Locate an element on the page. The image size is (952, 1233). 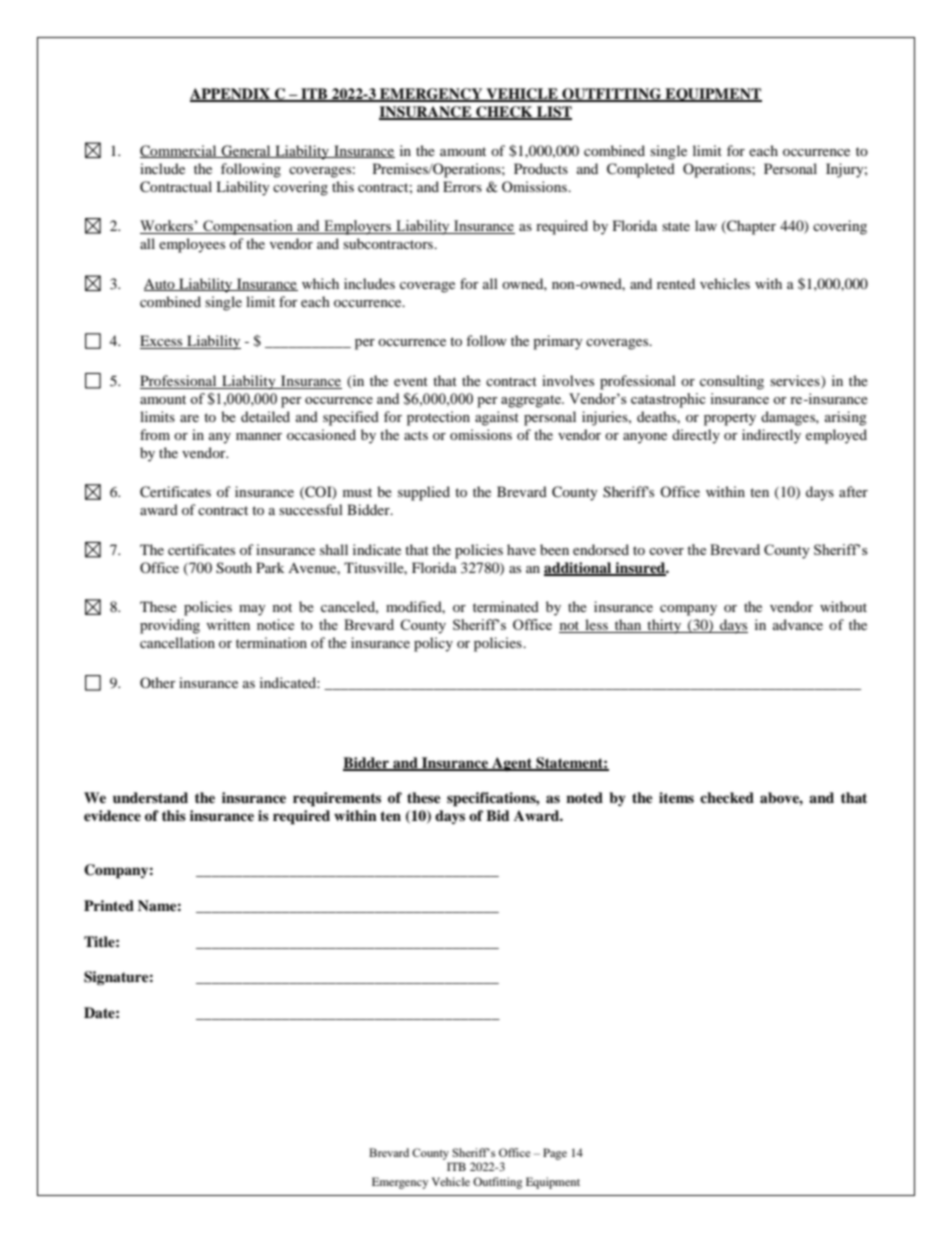
property is located at coordinates (730, 419).
